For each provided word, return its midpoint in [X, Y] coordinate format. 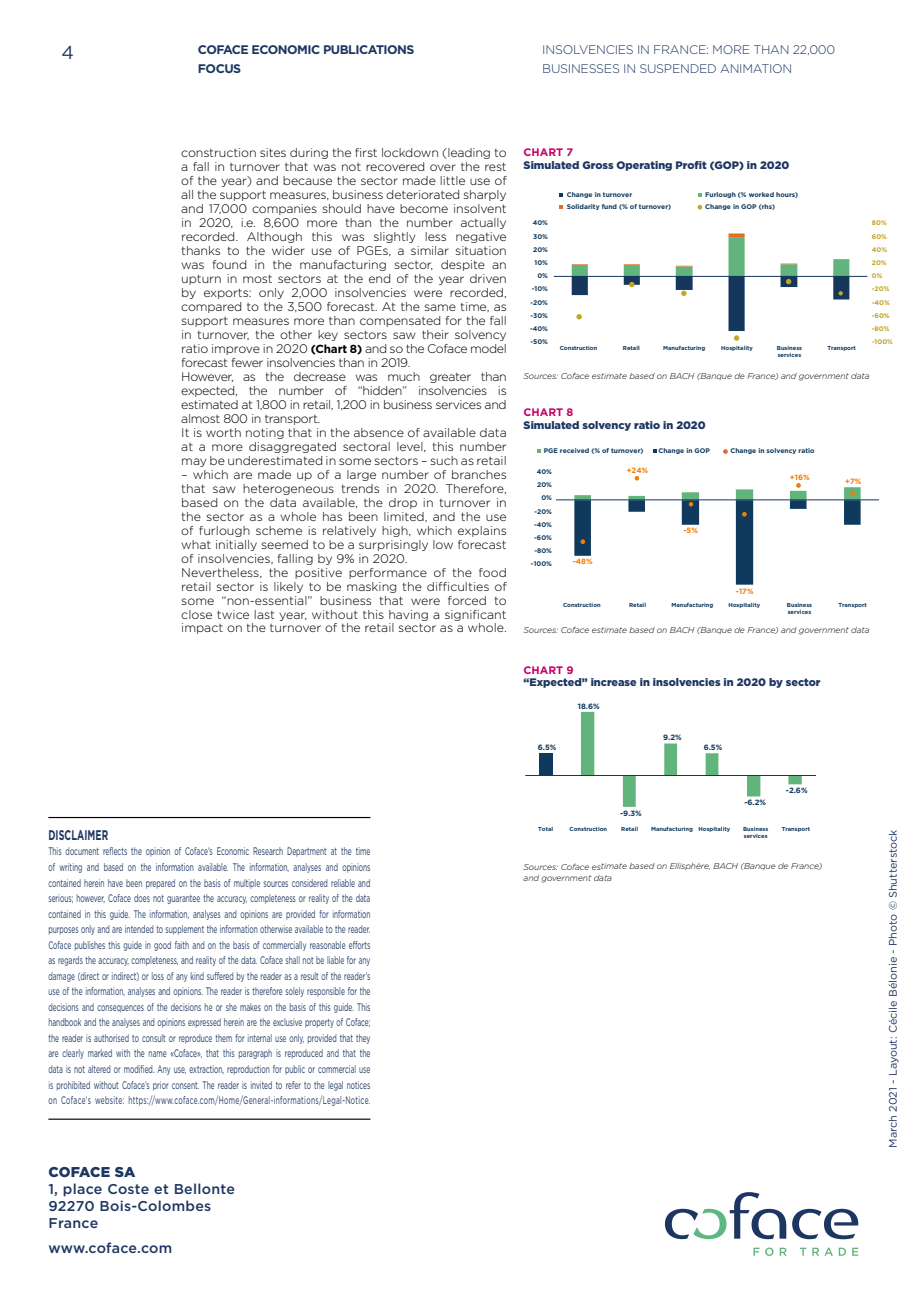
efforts [359, 945]
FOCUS [219, 68]
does [142, 898]
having [408, 615]
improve [236, 349]
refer [293, 1085]
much [404, 376]
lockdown [410, 152]
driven [488, 278]
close [196, 614]
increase [614, 682]
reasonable [328, 945]
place [82, 1190]
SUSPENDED [678, 68]
